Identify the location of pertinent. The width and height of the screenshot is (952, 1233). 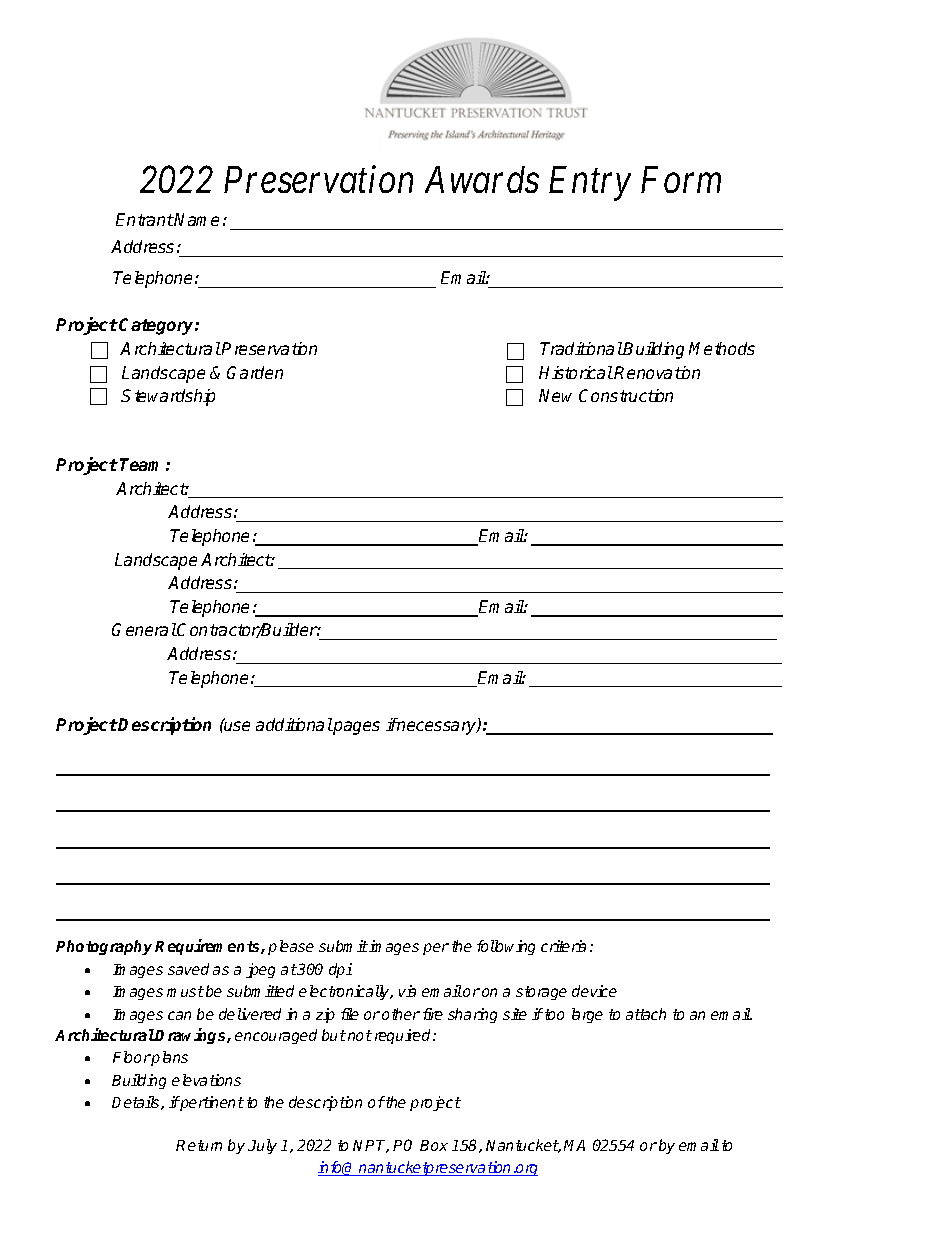
(211, 1103).
